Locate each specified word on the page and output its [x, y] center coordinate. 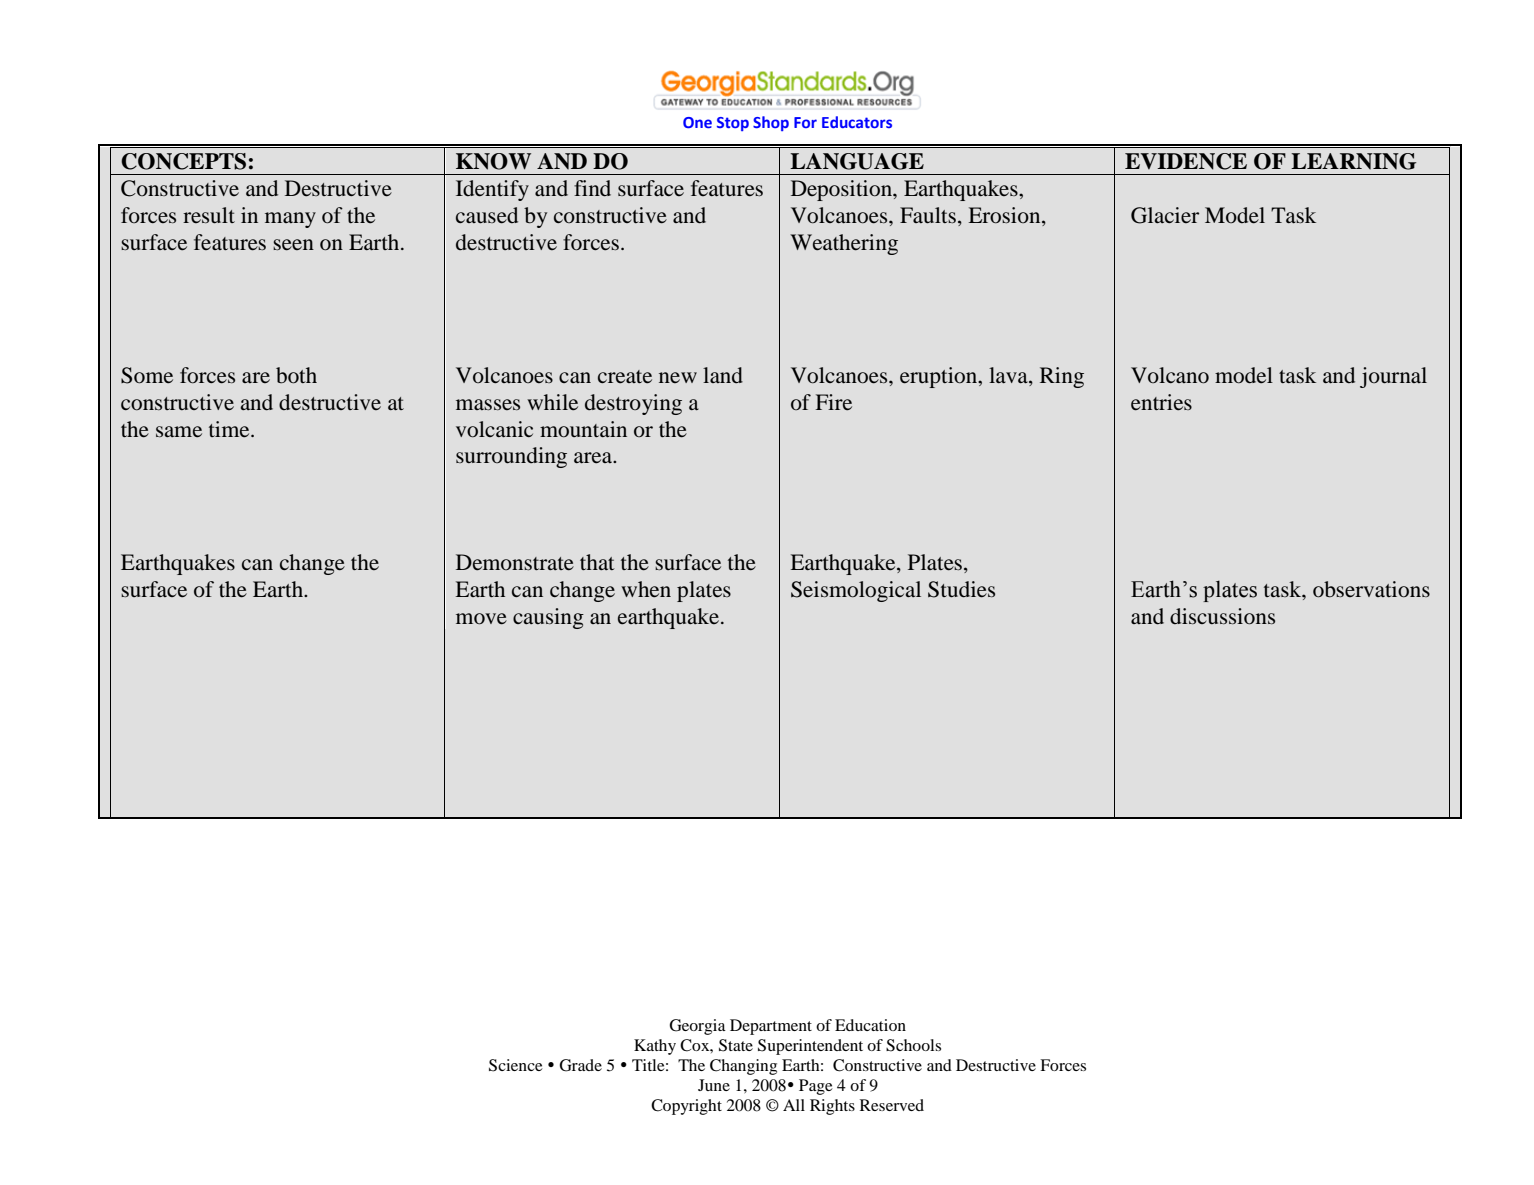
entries [1161, 402]
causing [548, 618]
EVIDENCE [1186, 161]
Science [516, 1065]
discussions [1222, 616]
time [230, 429]
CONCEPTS [183, 161]
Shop [771, 123]
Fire [834, 402]
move [481, 619]
